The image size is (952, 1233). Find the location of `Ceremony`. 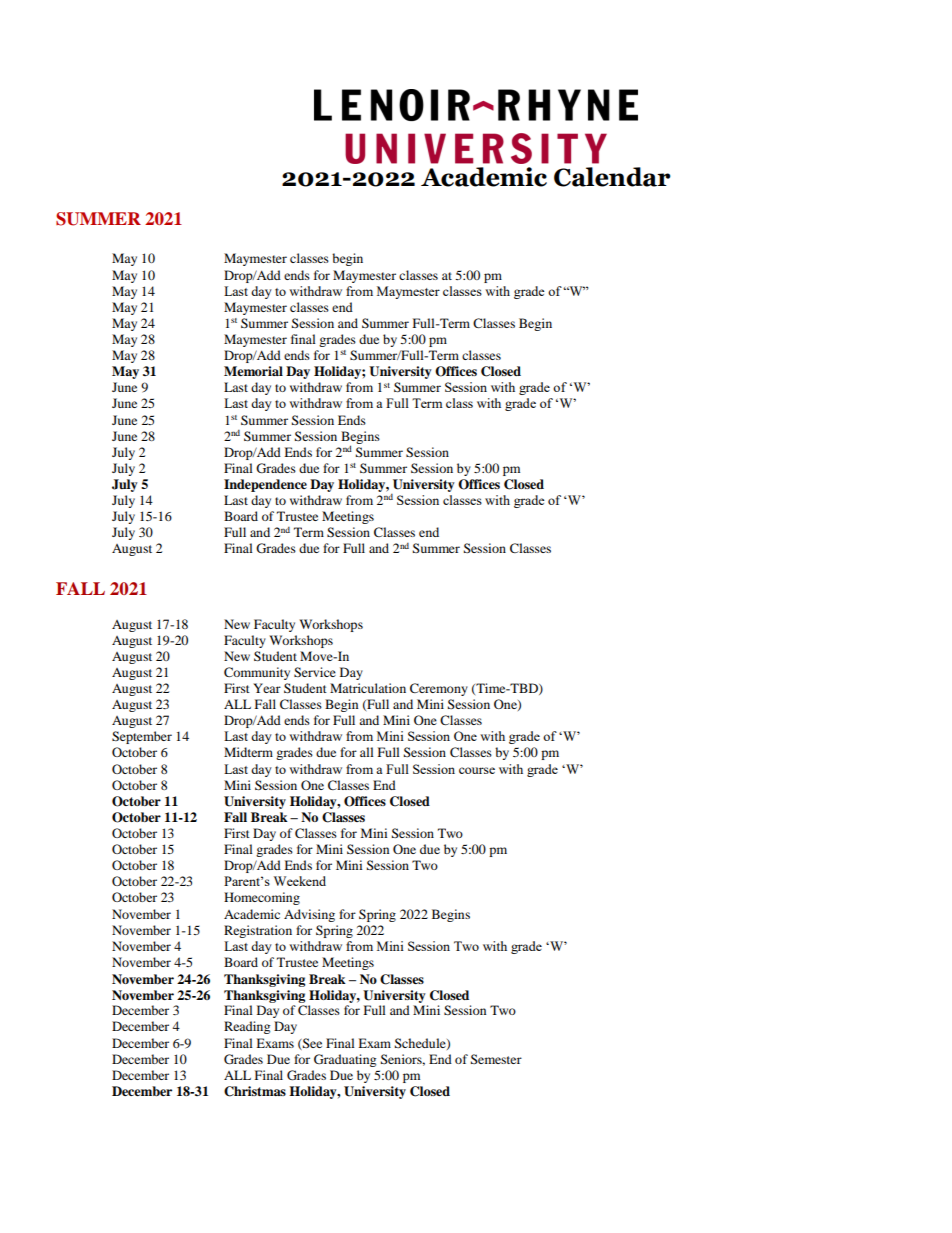

Ceremony is located at coordinates (439, 689).
